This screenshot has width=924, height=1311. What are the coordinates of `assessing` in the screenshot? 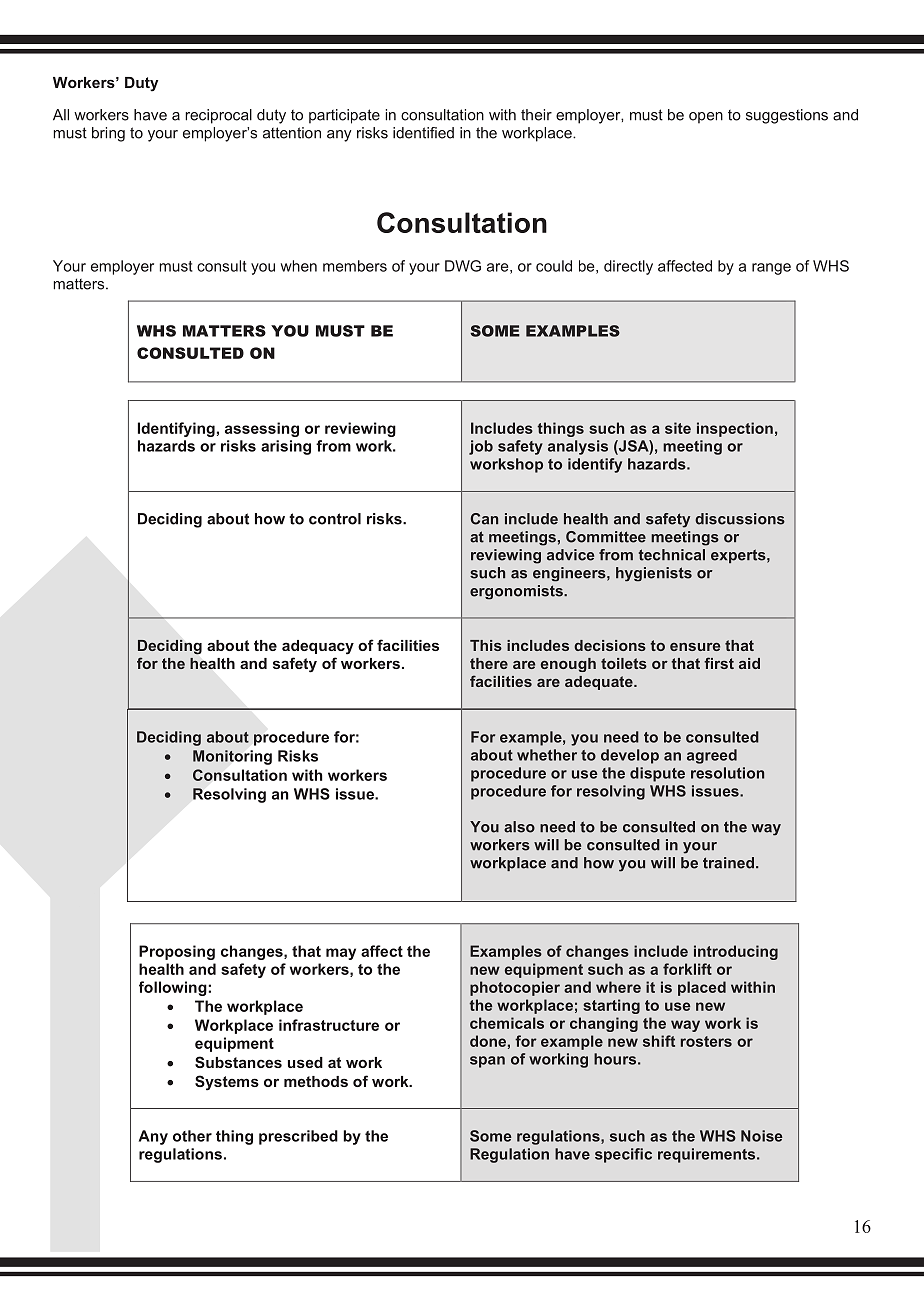 It's located at (262, 429).
